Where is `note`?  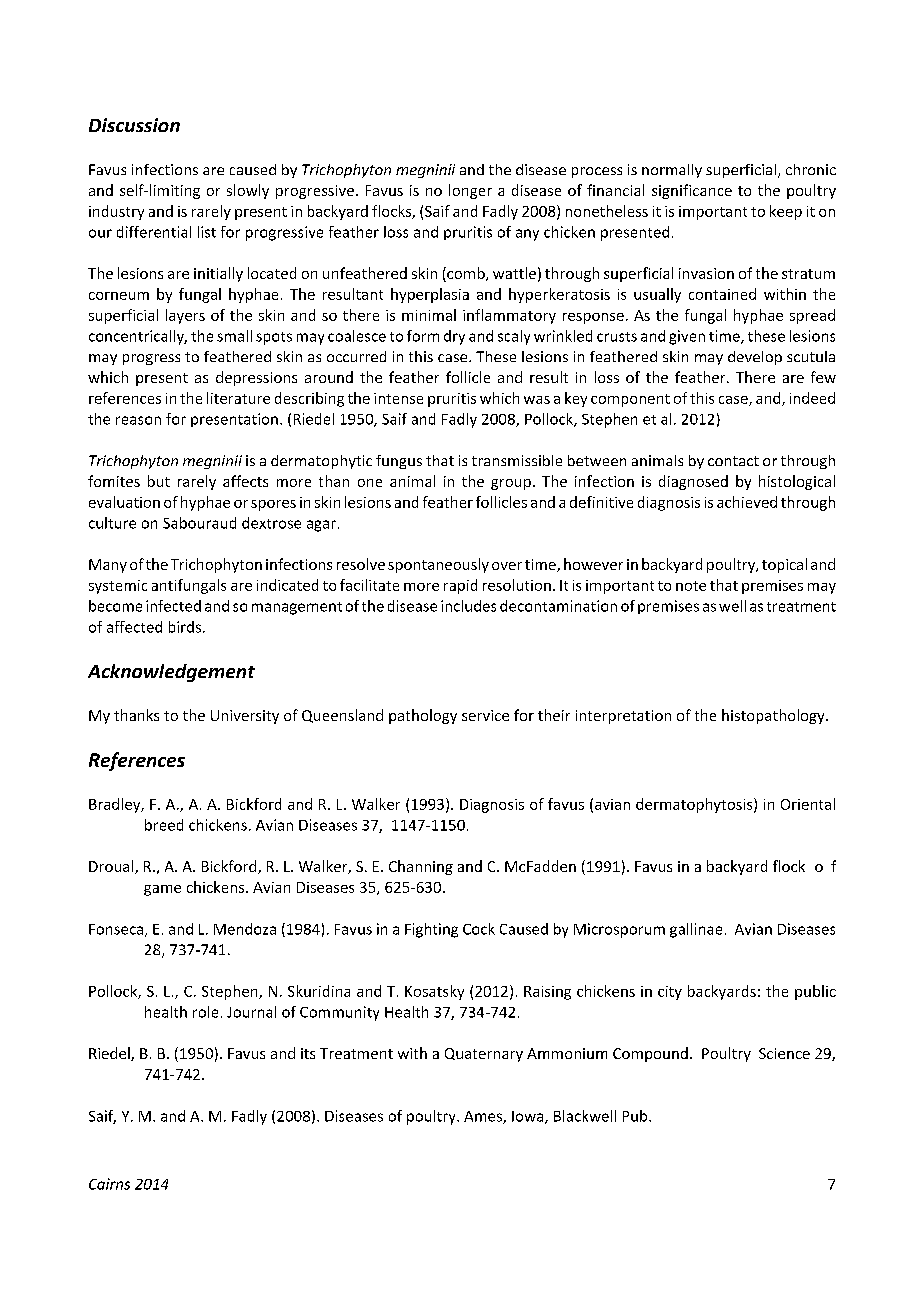
note is located at coordinates (691, 586).
